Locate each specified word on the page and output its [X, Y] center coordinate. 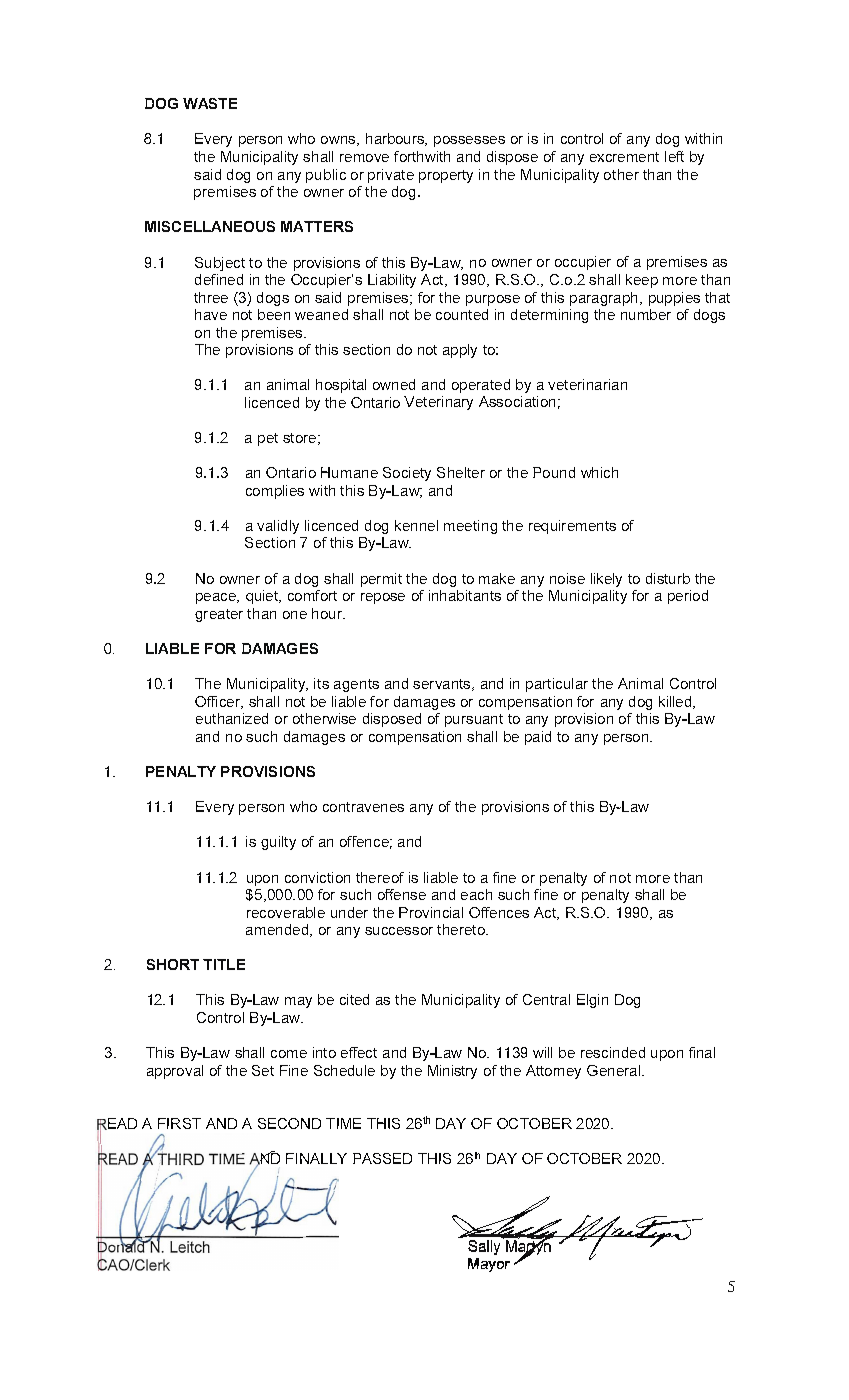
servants [443, 685]
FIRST [179, 1123]
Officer [219, 702]
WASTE [210, 103]
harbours [396, 139]
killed [676, 702]
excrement [624, 157]
